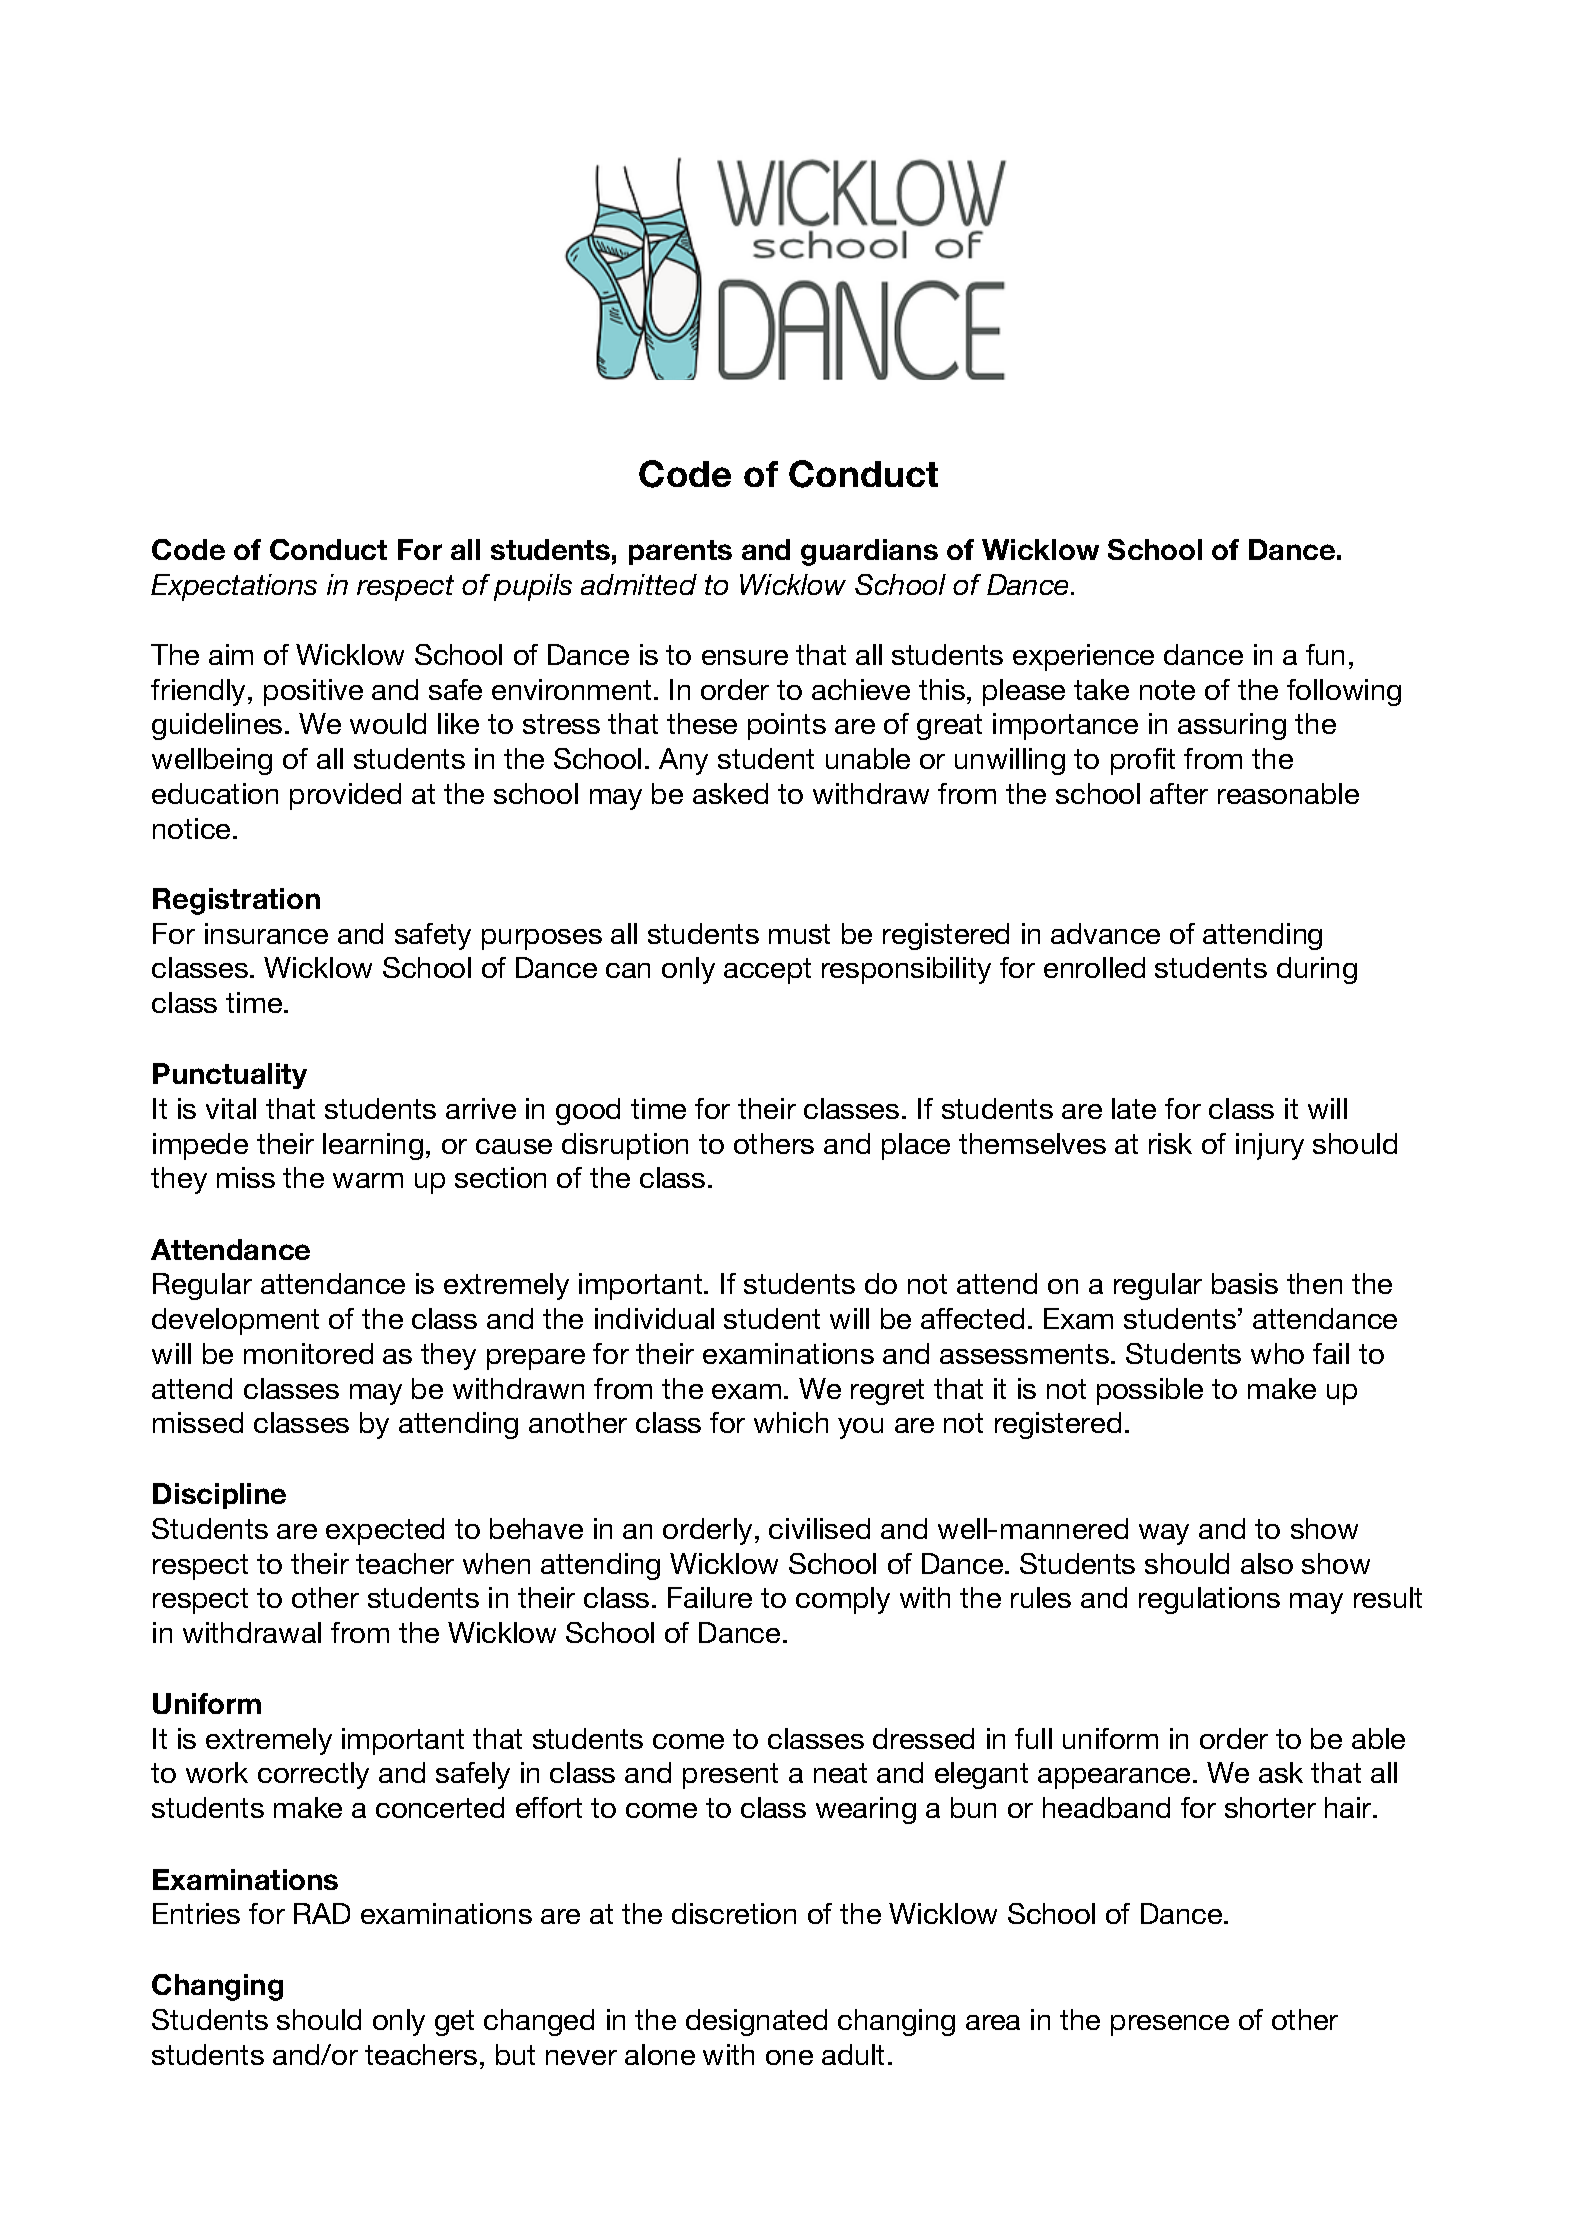  Describe the element at coordinates (745, 657) in the screenshot. I see `ensure` at that location.
